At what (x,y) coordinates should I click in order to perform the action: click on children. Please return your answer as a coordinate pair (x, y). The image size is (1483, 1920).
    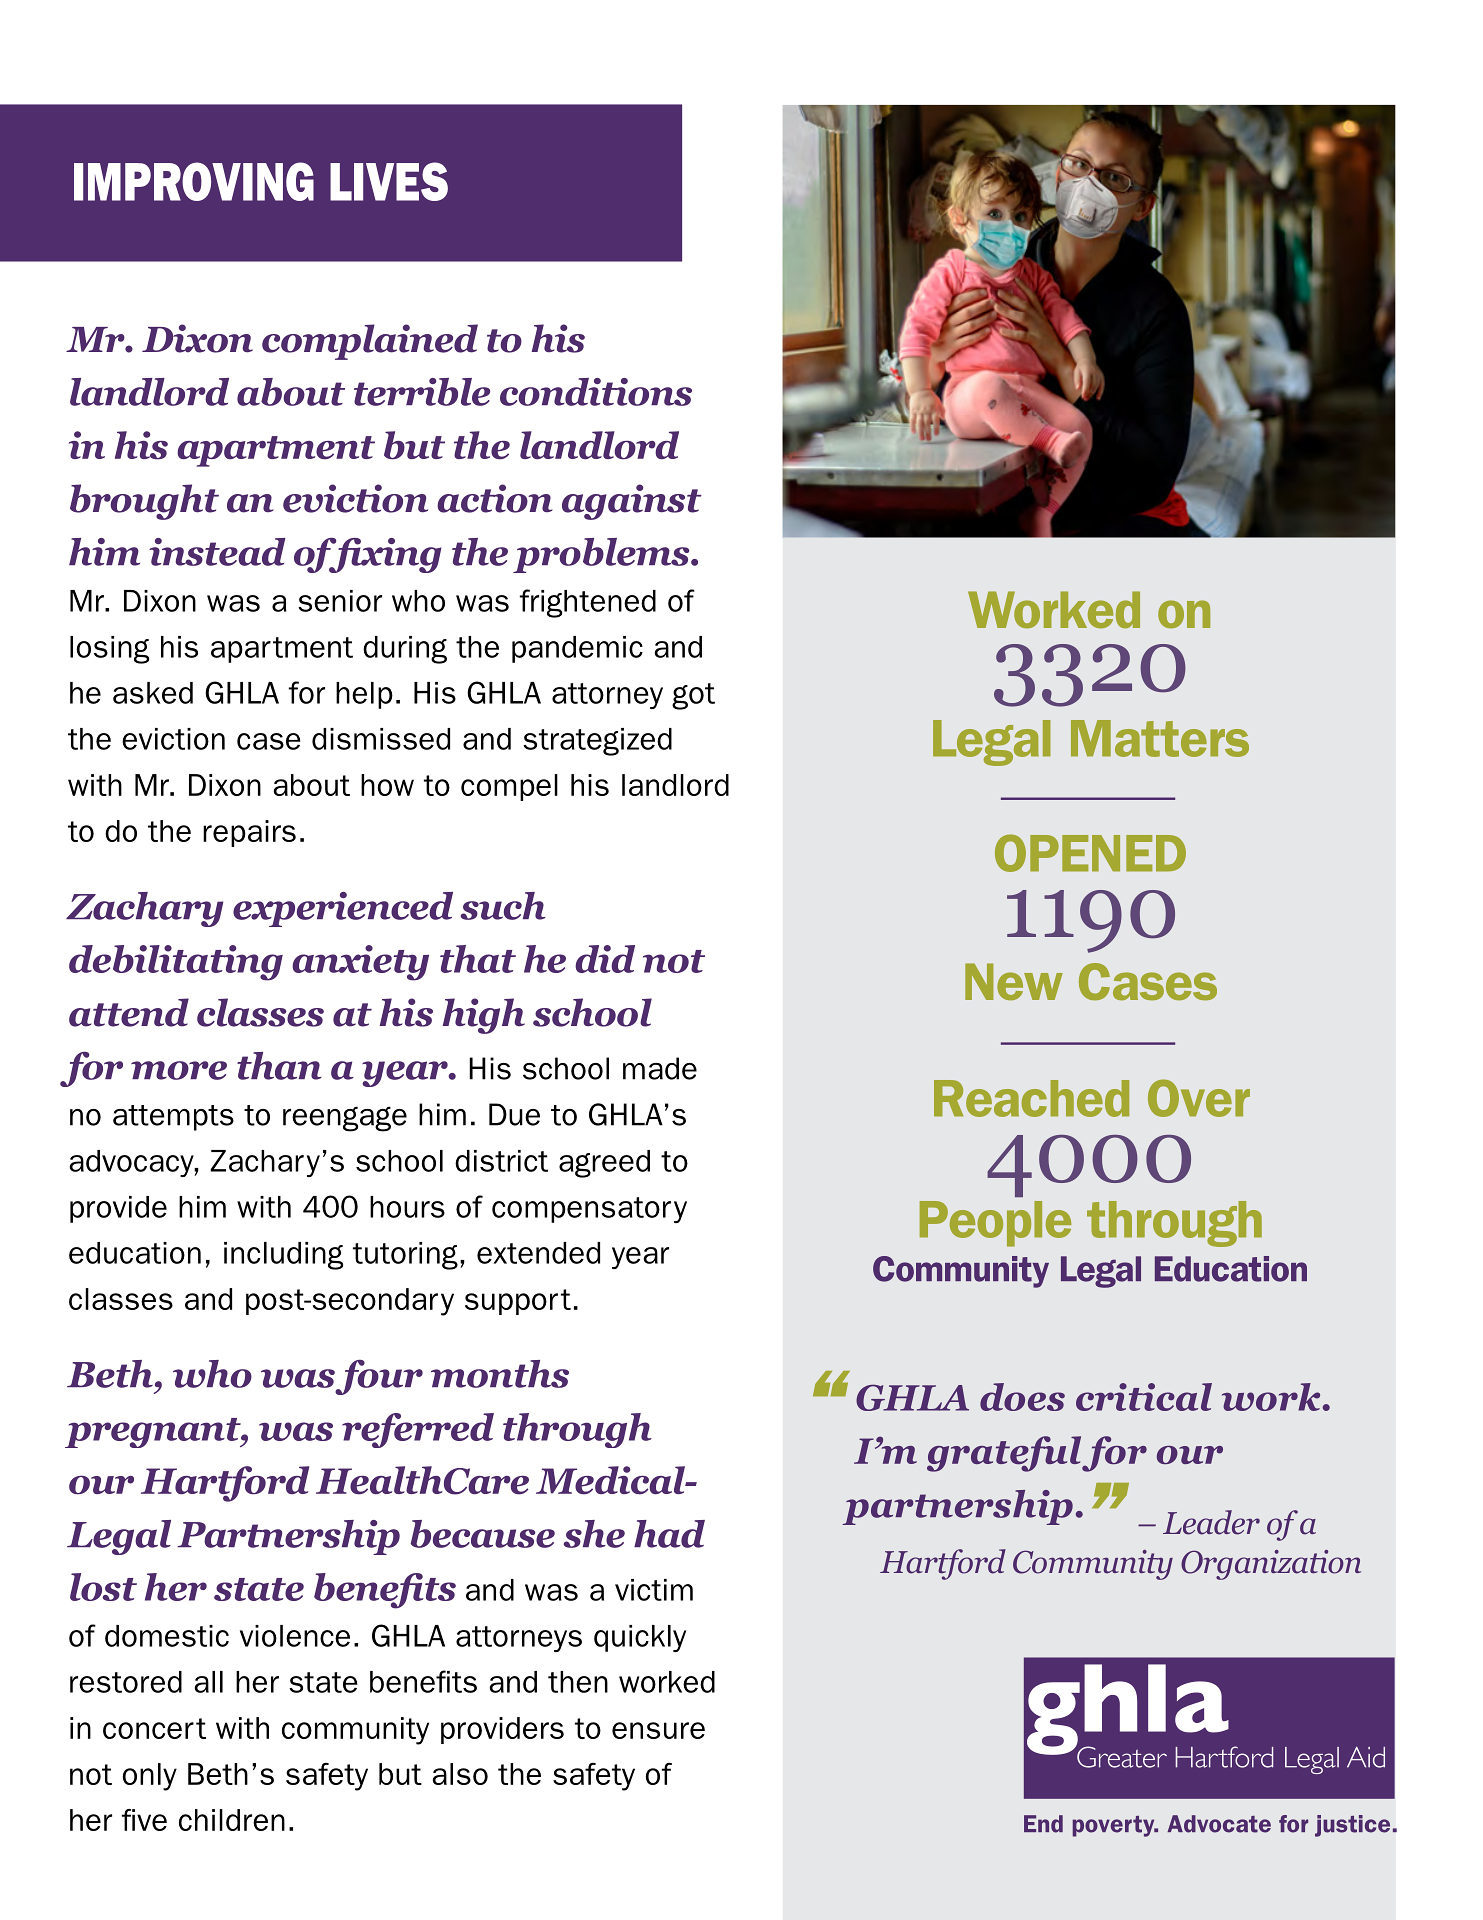
    Looking at the image, I should click on (232, 1820).
